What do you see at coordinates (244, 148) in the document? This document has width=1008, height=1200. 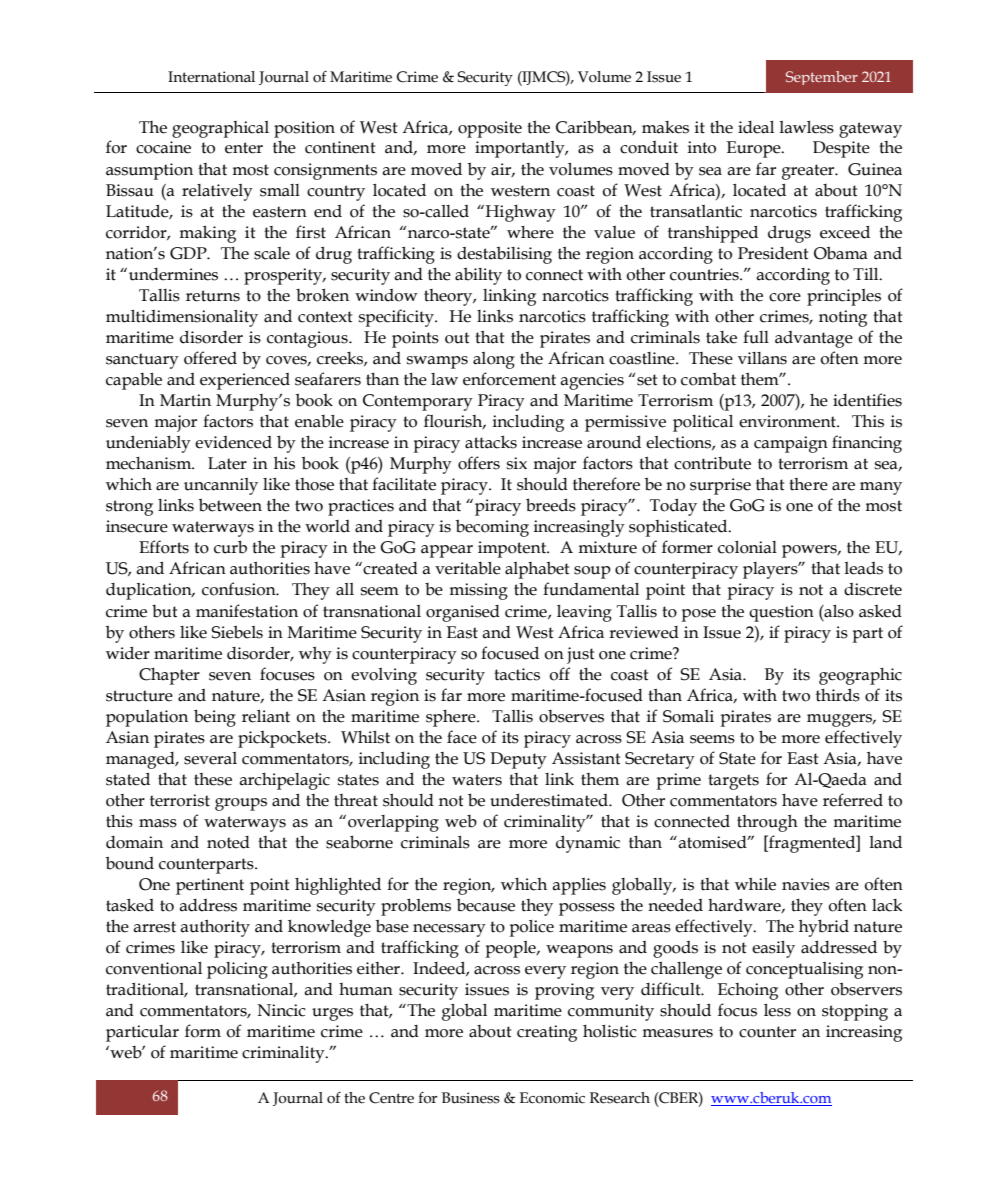 I see `enter` at bounding box center [244, 148].
